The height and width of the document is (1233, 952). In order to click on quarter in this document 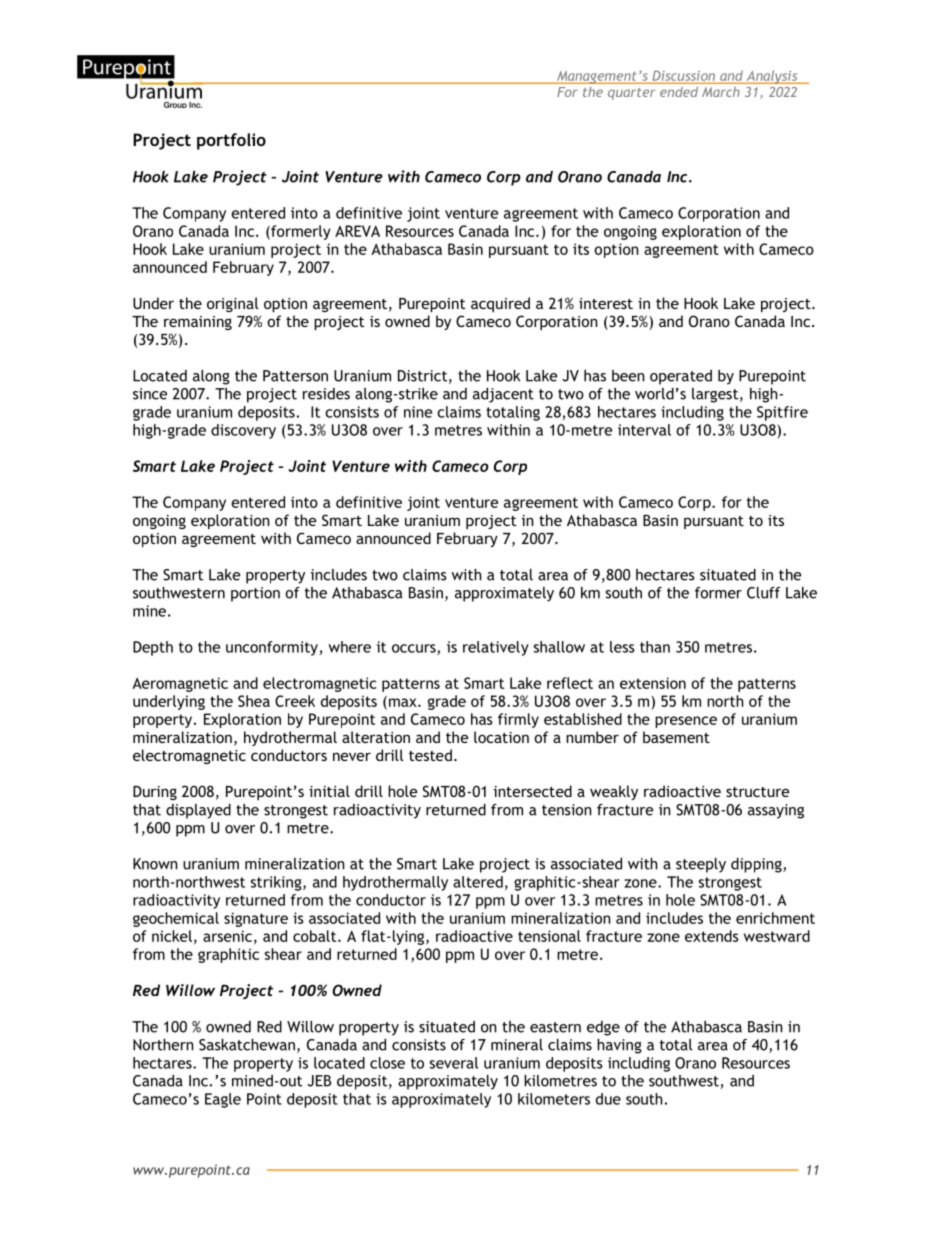, I will do `click(631, 94)`.
